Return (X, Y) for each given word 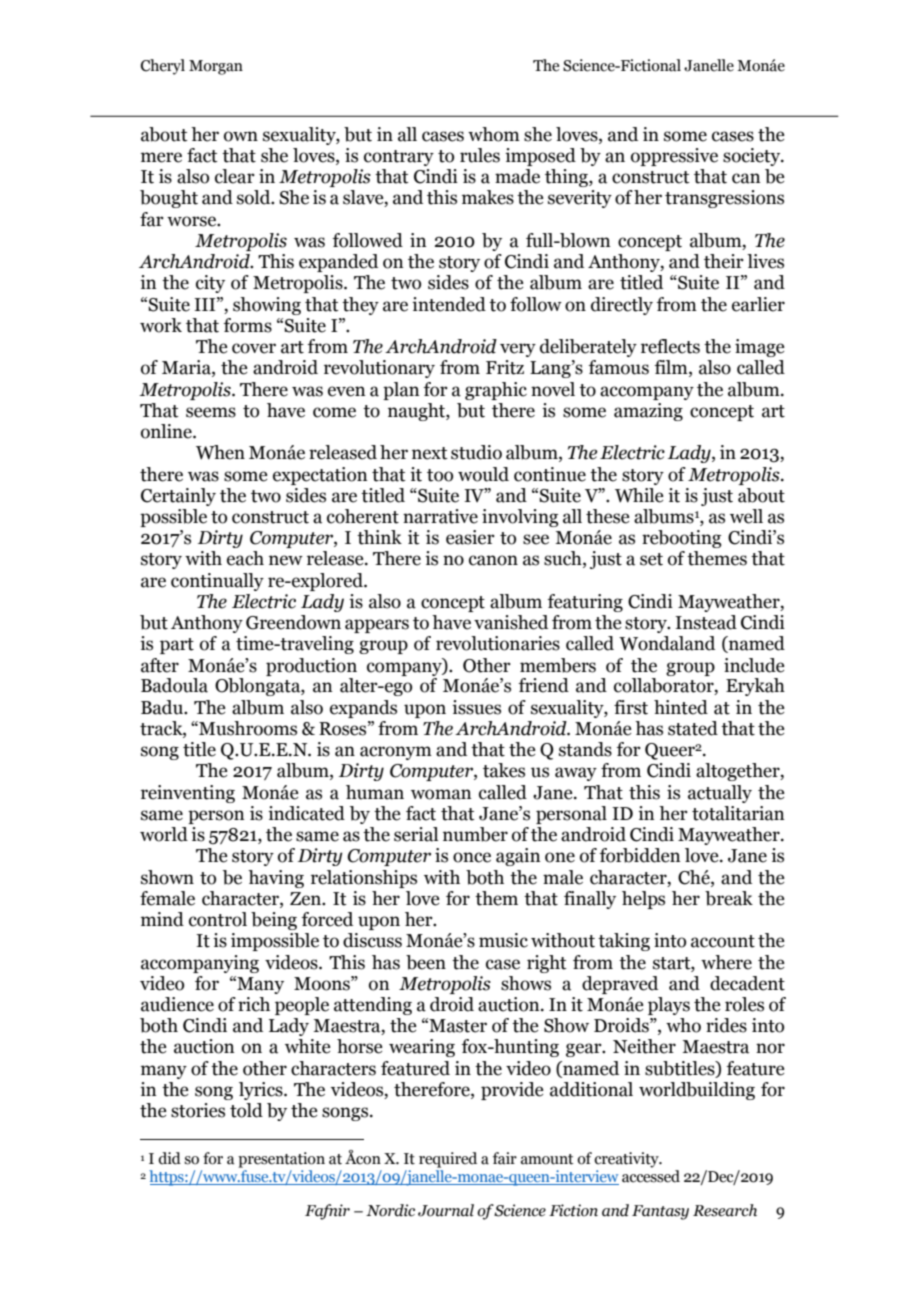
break (729, 898)
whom (494, 134)
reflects (670, 346)
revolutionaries (498, 643)
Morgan (216, 67)
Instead (706, 622)
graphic (496, 391)
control (218, 919)
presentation (281, 1160)
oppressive (674, 157)
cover (254, 348)
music (503, 940)
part (177, 646)
